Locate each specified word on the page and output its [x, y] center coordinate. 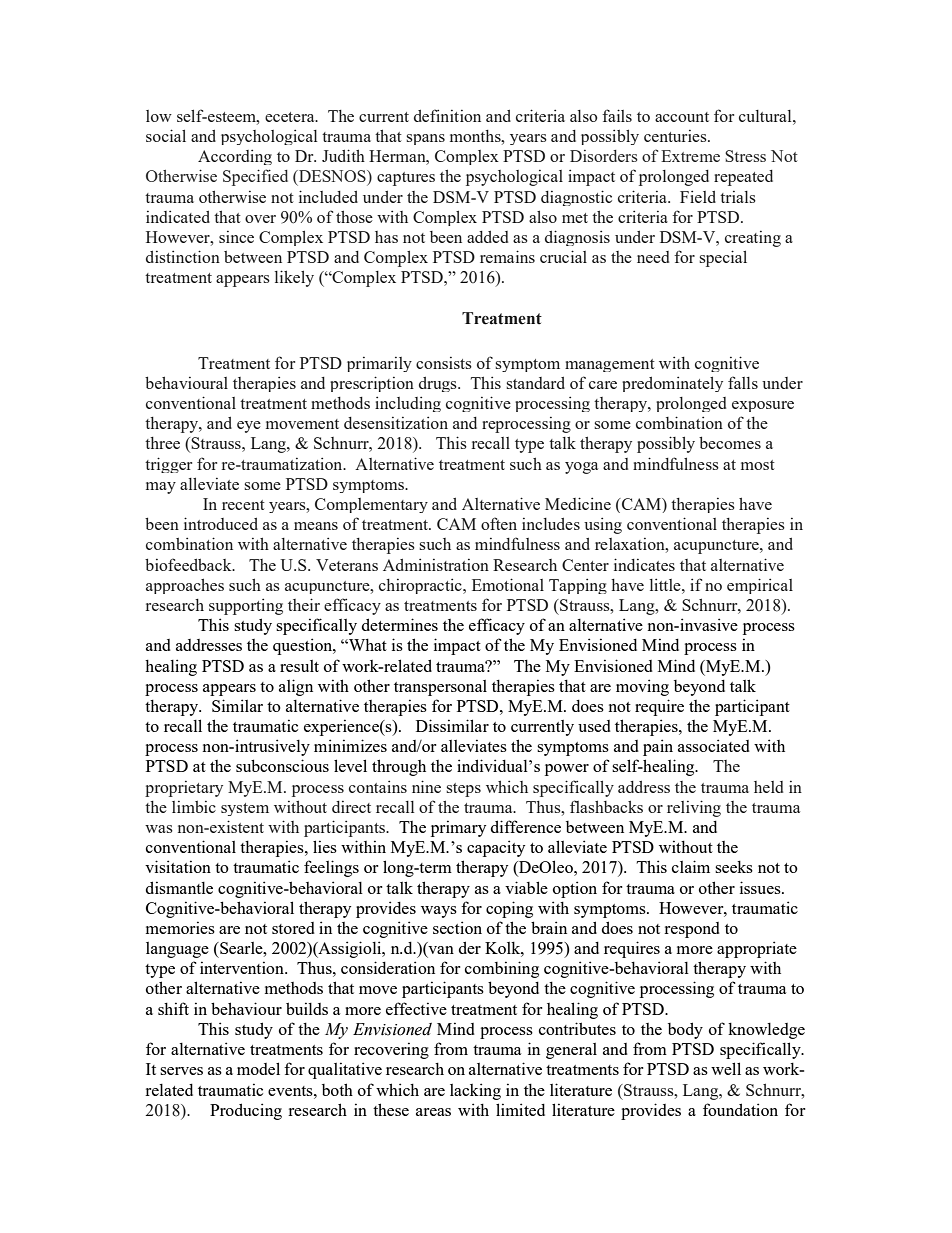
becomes [730, 442]
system [245, 809]
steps [463, 790]
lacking [475, 1091]
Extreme [690, 156]
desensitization [396, 422]
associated [714, 745]
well [726, 1068]
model [258, 1068]
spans [425, 139]
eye [249, 427]
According [235, 157]
